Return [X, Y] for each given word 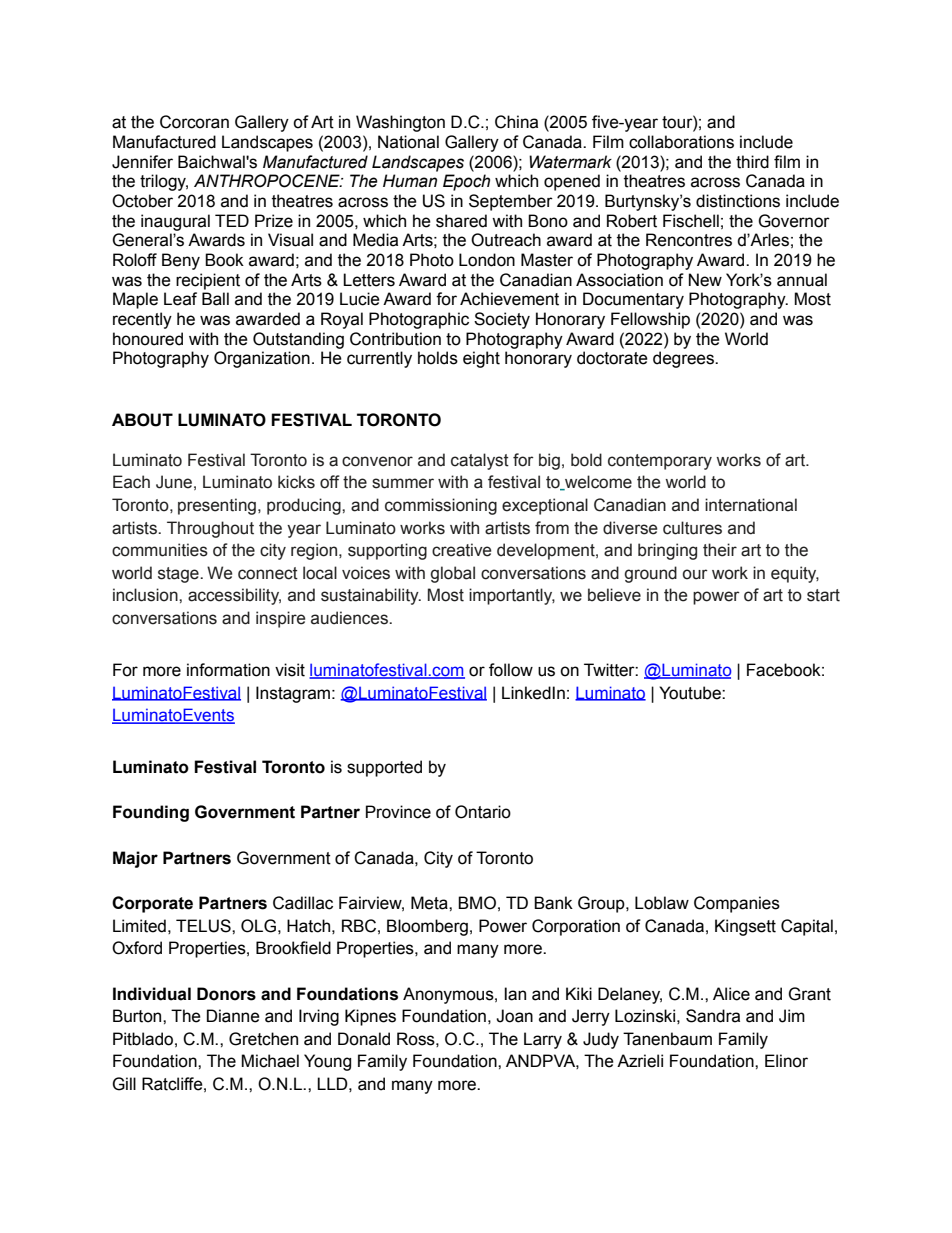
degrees [684, 359]
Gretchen [263, 1039]
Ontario [483, 812]
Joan [514, 1016]
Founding [151, 813]
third [752, 162]
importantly [512, 596]
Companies [737, 904]
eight [481, 359]
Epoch [466, 182]
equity [795, 574]
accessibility [234, 596]
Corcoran [194, 122]
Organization [262, 359]
